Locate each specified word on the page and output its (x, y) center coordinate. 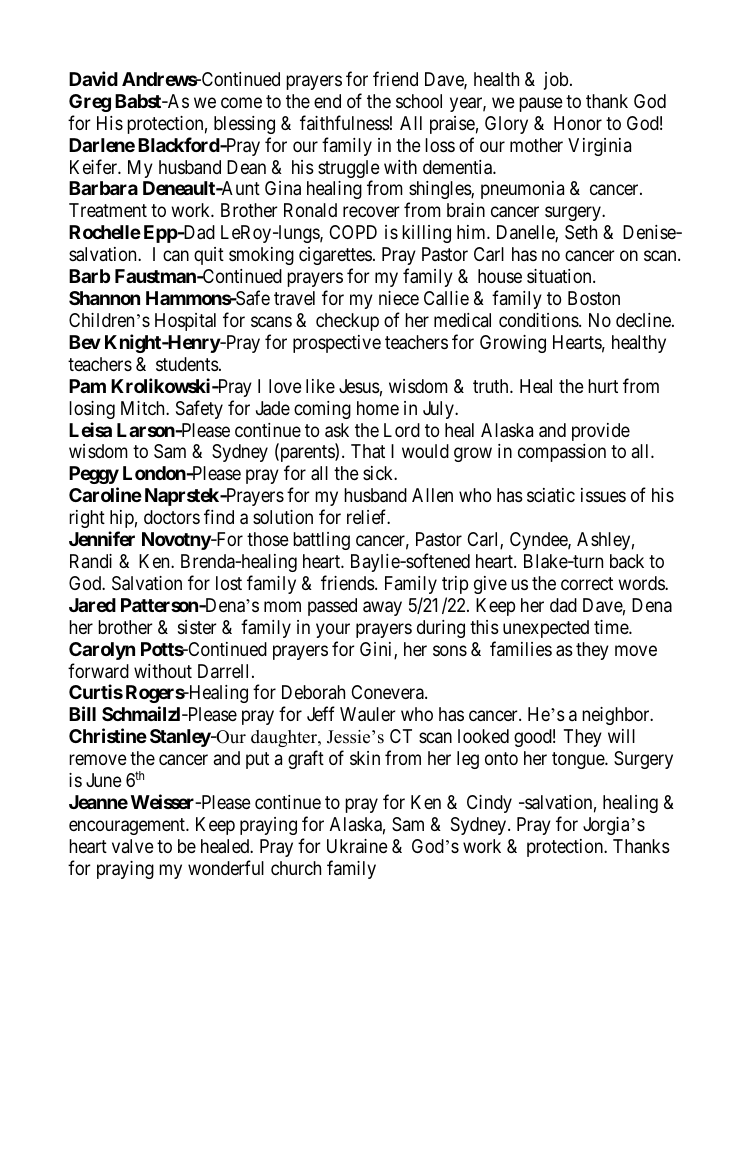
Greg (90, 103)
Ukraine (357, 846)
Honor (578, 123)
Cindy (489, 804)
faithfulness (345, 122)
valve (133, 846)
